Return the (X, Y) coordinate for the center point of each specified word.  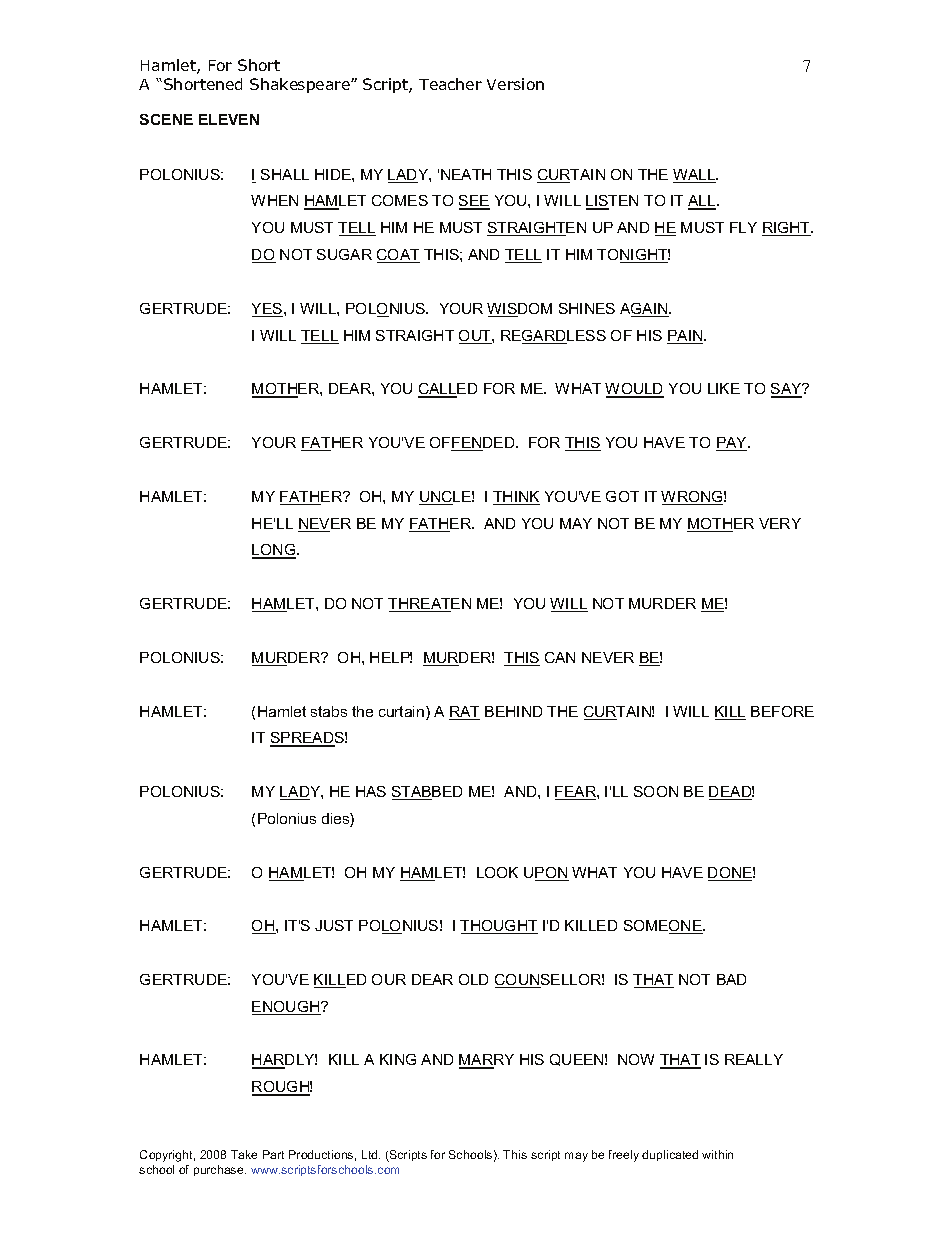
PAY (732, 444)
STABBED (427, 793)
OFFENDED (473, 444)
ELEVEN (229, 119)
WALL (695, 176)
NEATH (466, 174)
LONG (275, 551)
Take (244, 1154)
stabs (329, 711)
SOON (656, 791)
